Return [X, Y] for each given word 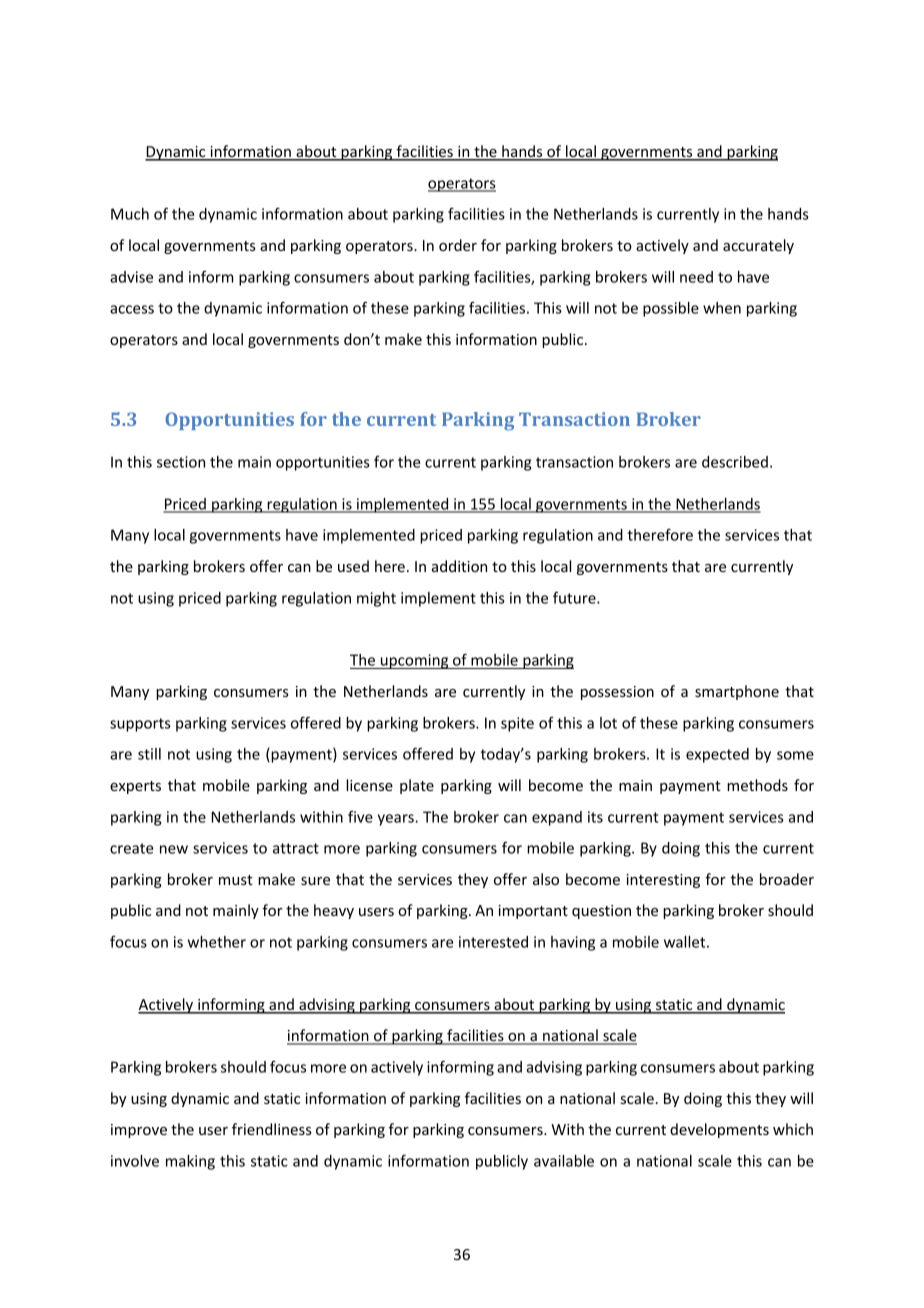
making [190, 1162]
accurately [758, 246]
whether [217, 942]
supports [140, 725]
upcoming [415, 661]
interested [493, 942]
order [458, 245]
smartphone [737, 692]
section [181, 462]
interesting [663, 881]
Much [130, 214]
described [735, 462]
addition [459, 566]
